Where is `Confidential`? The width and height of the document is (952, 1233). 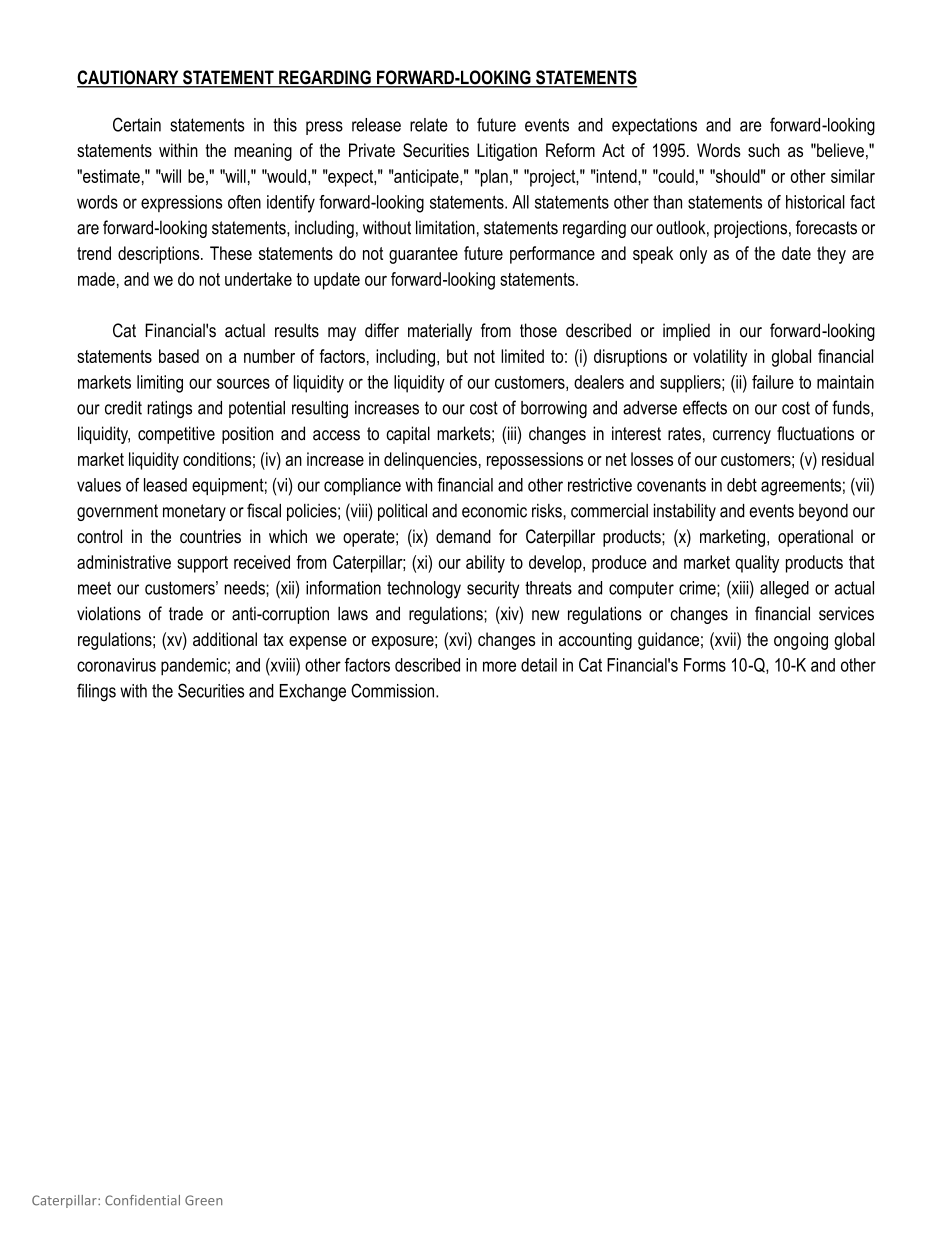 Confidential is located at coordinates (142, 1200).
